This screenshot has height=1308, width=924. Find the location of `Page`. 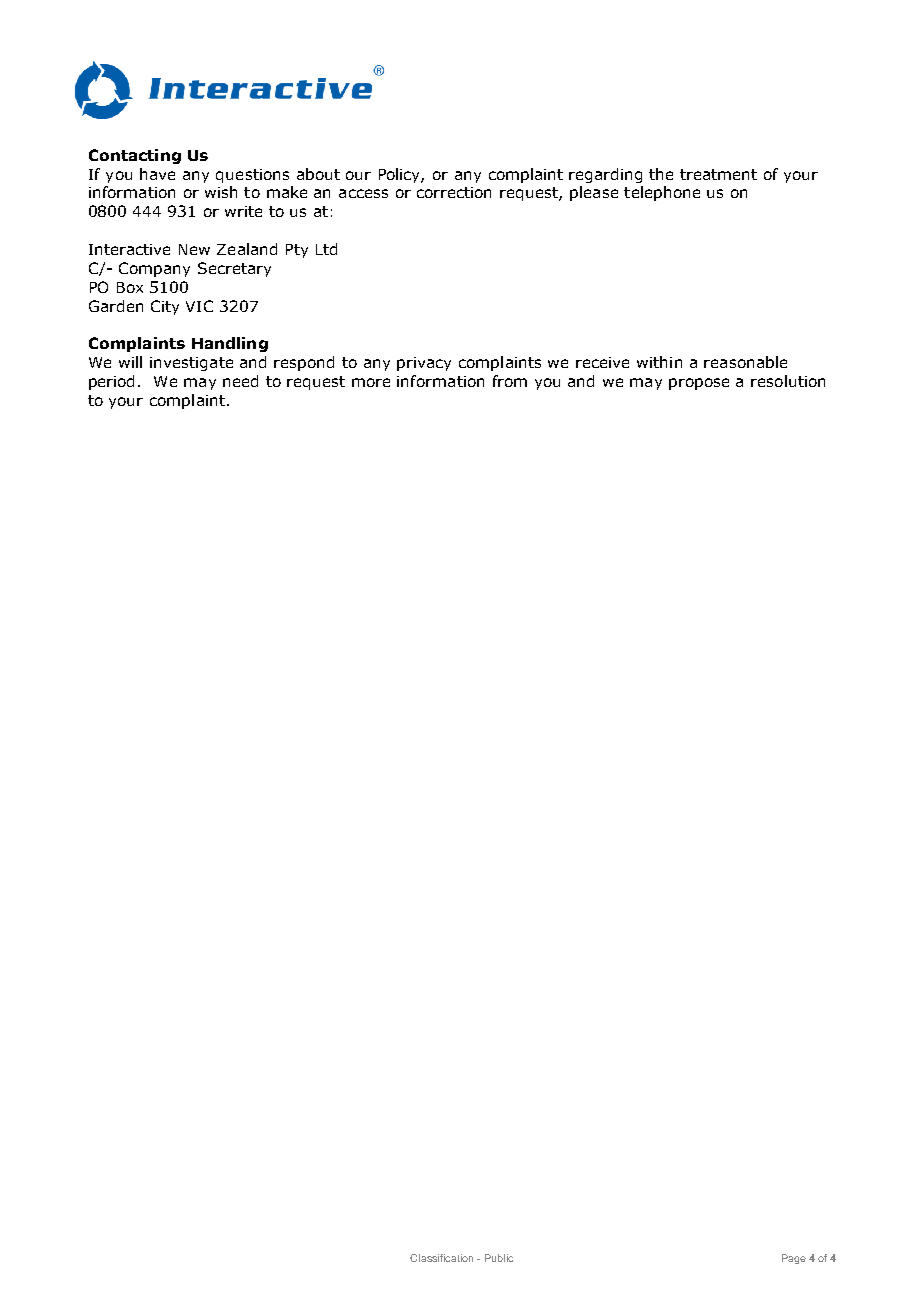

Page is located at coordinates (794, 1259).
